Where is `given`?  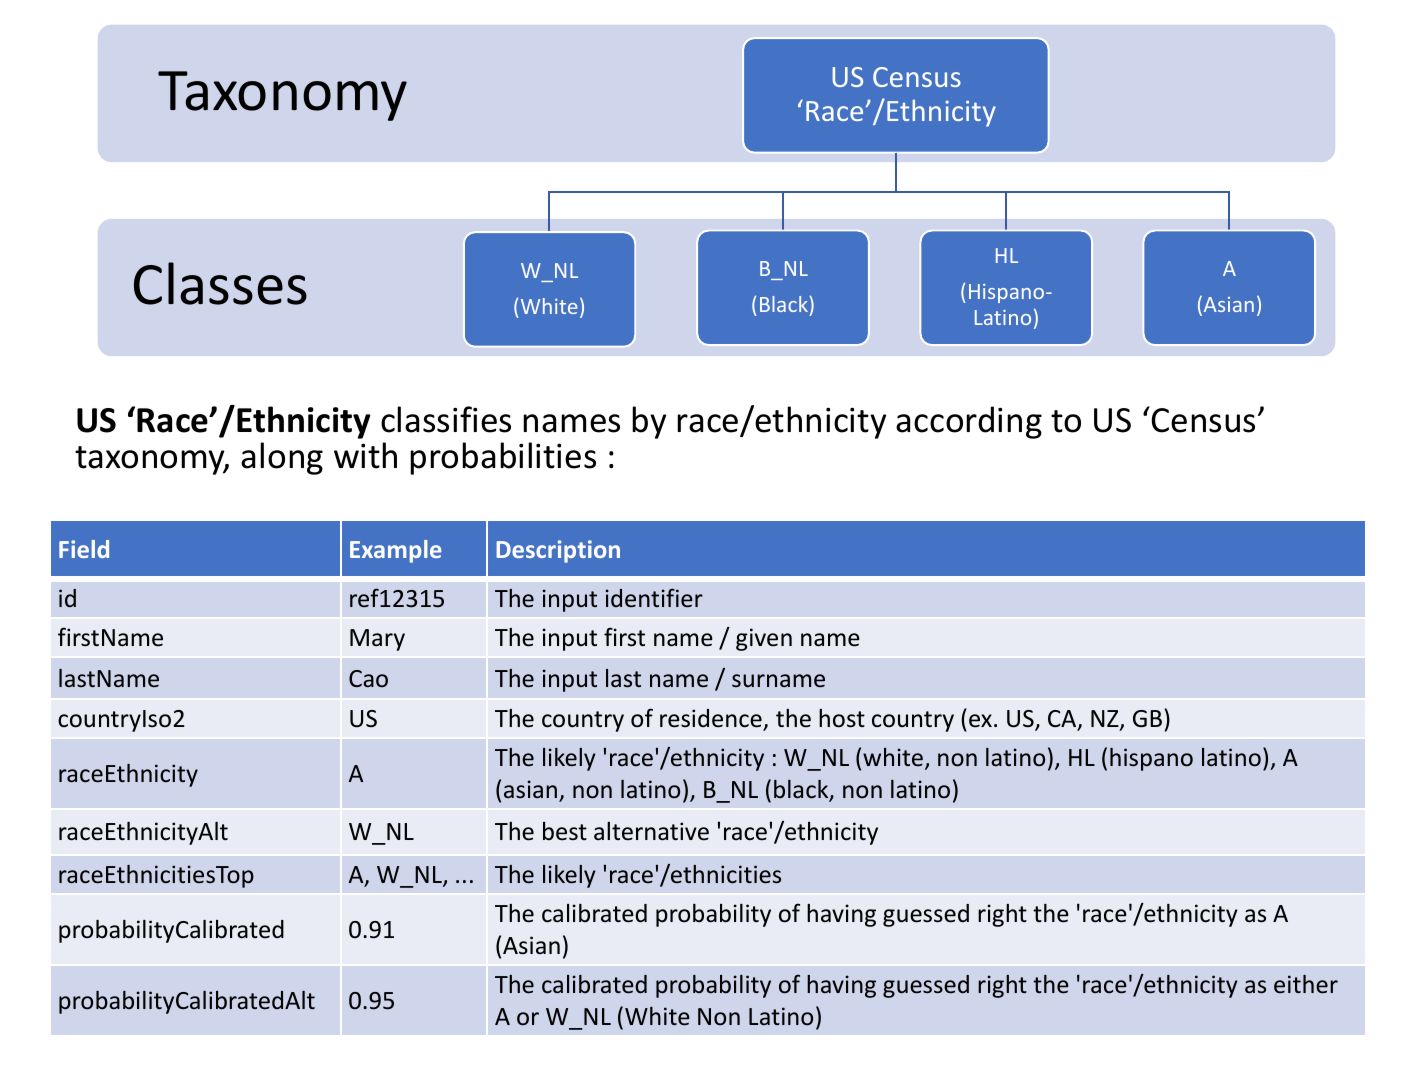
given is located at coordinates (764, 639).
